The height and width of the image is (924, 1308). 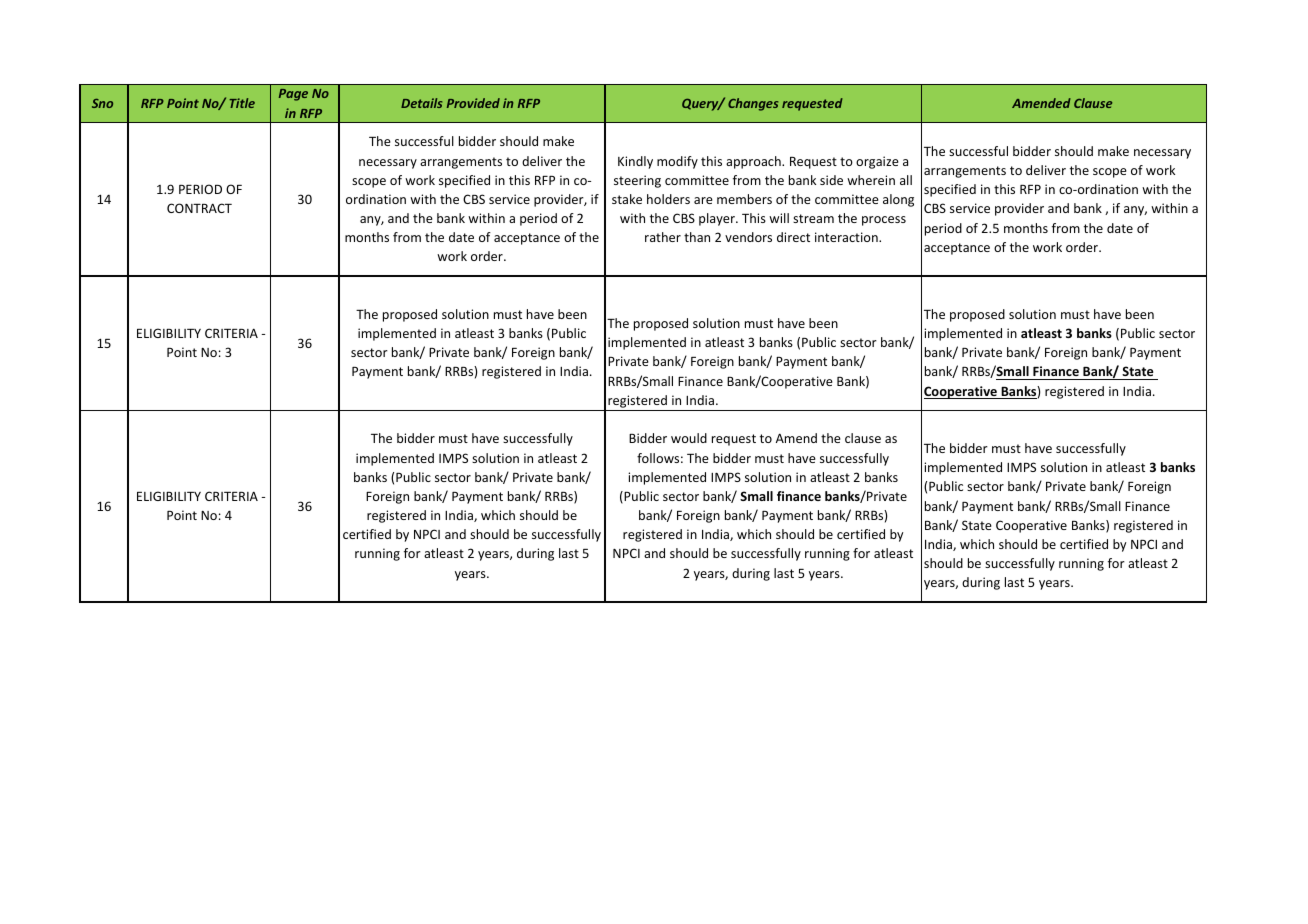 I want to click on interaction, so click(x=847, y=237).
